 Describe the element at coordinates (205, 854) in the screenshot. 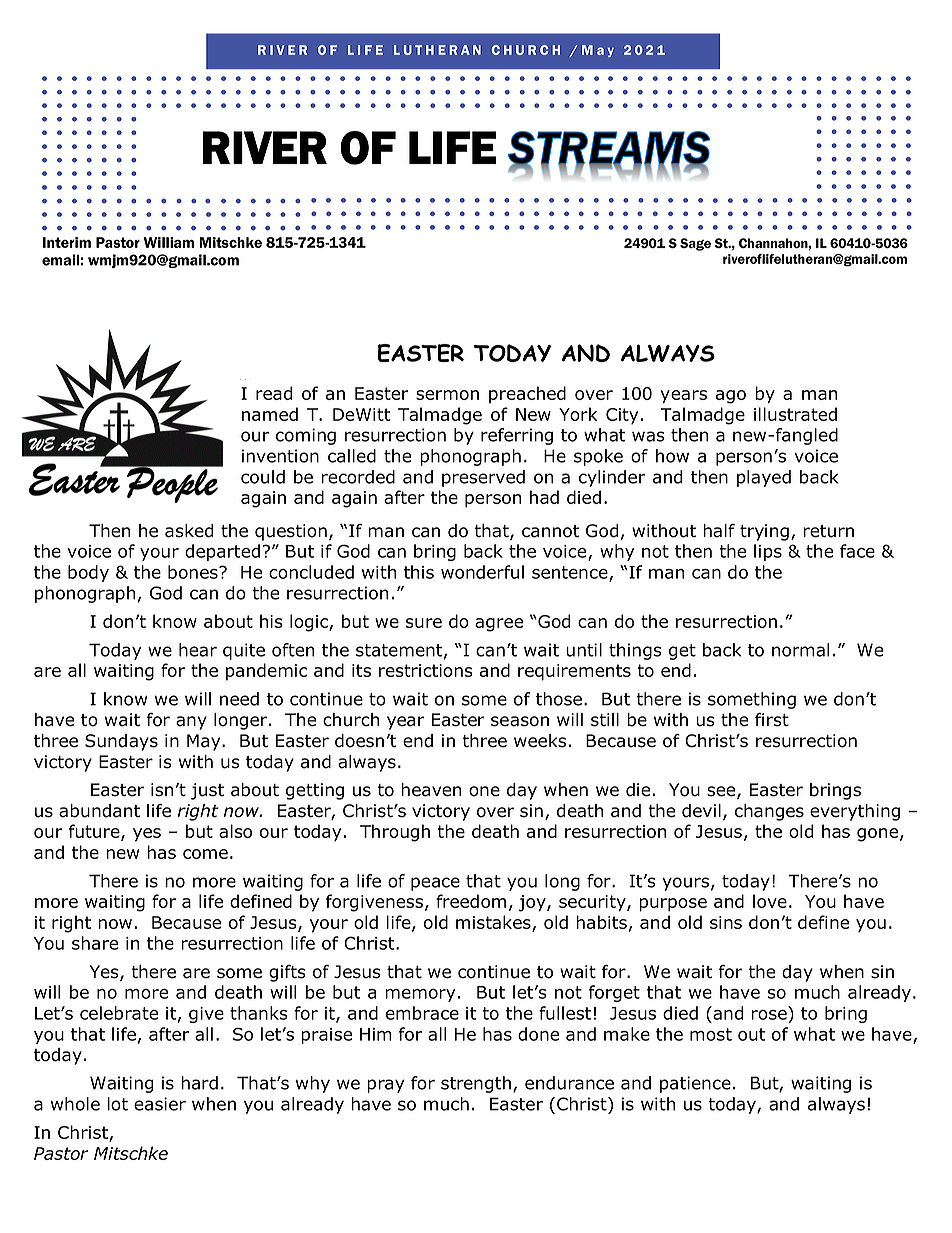

I see `come` at that location.
